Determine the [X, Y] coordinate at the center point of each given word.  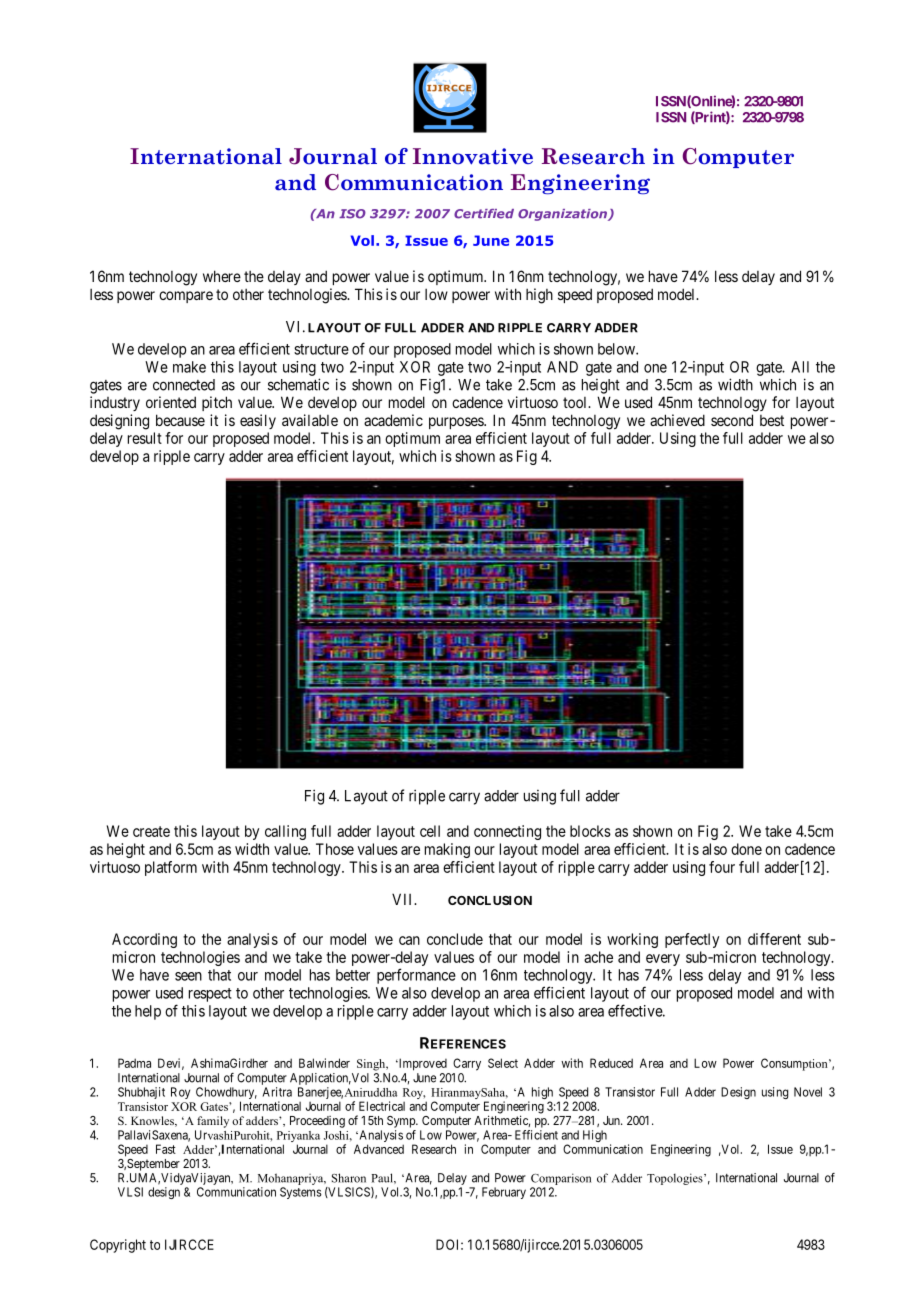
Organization [563, 215]
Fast [166, 1149]
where [222, 276]
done [746, 849]
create [151, 831]
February [504, 1193]
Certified [484, 214]
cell [430, 831]
